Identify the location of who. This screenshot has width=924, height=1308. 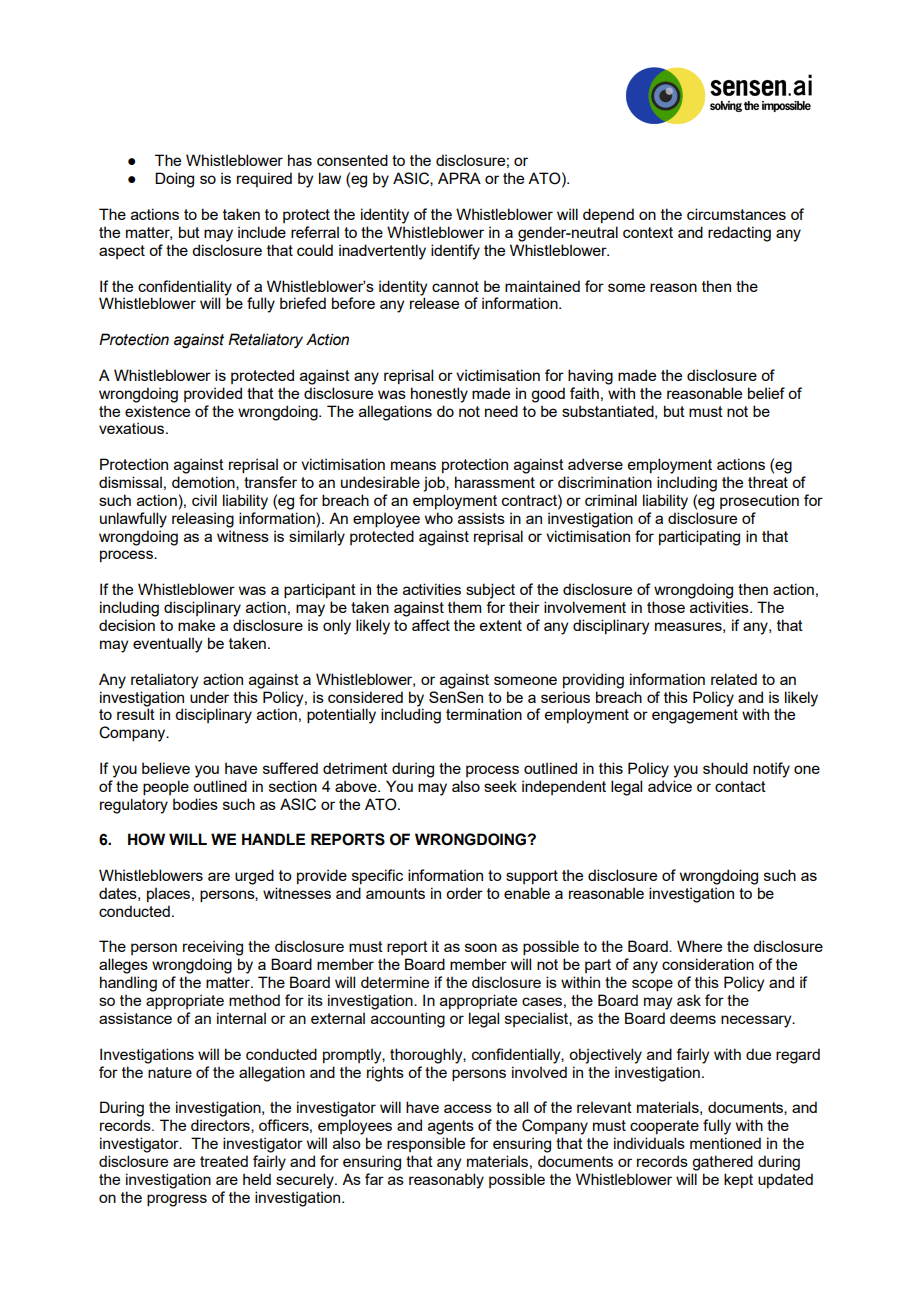
(439, 518).
